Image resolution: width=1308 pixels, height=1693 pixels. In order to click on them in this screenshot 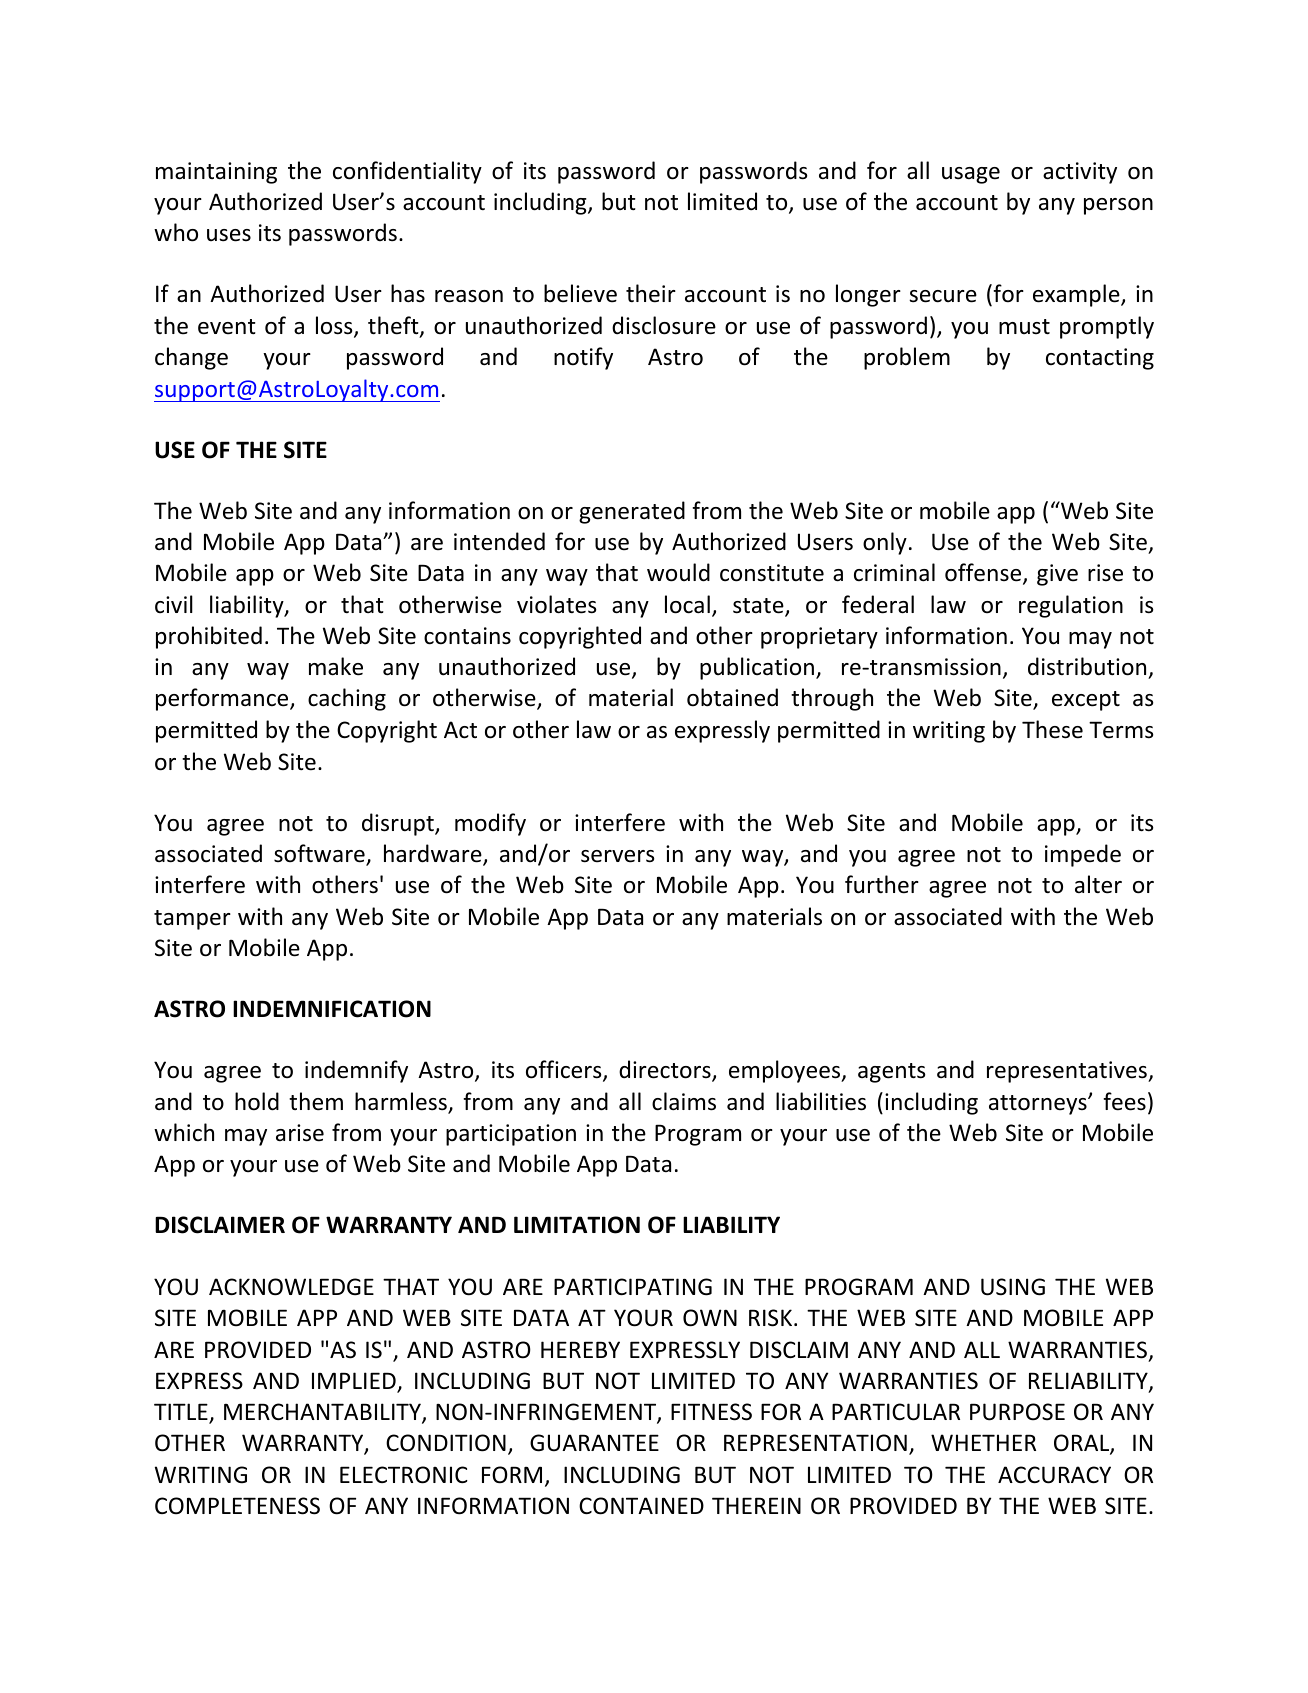, I will do `click(316, 1101)`.
